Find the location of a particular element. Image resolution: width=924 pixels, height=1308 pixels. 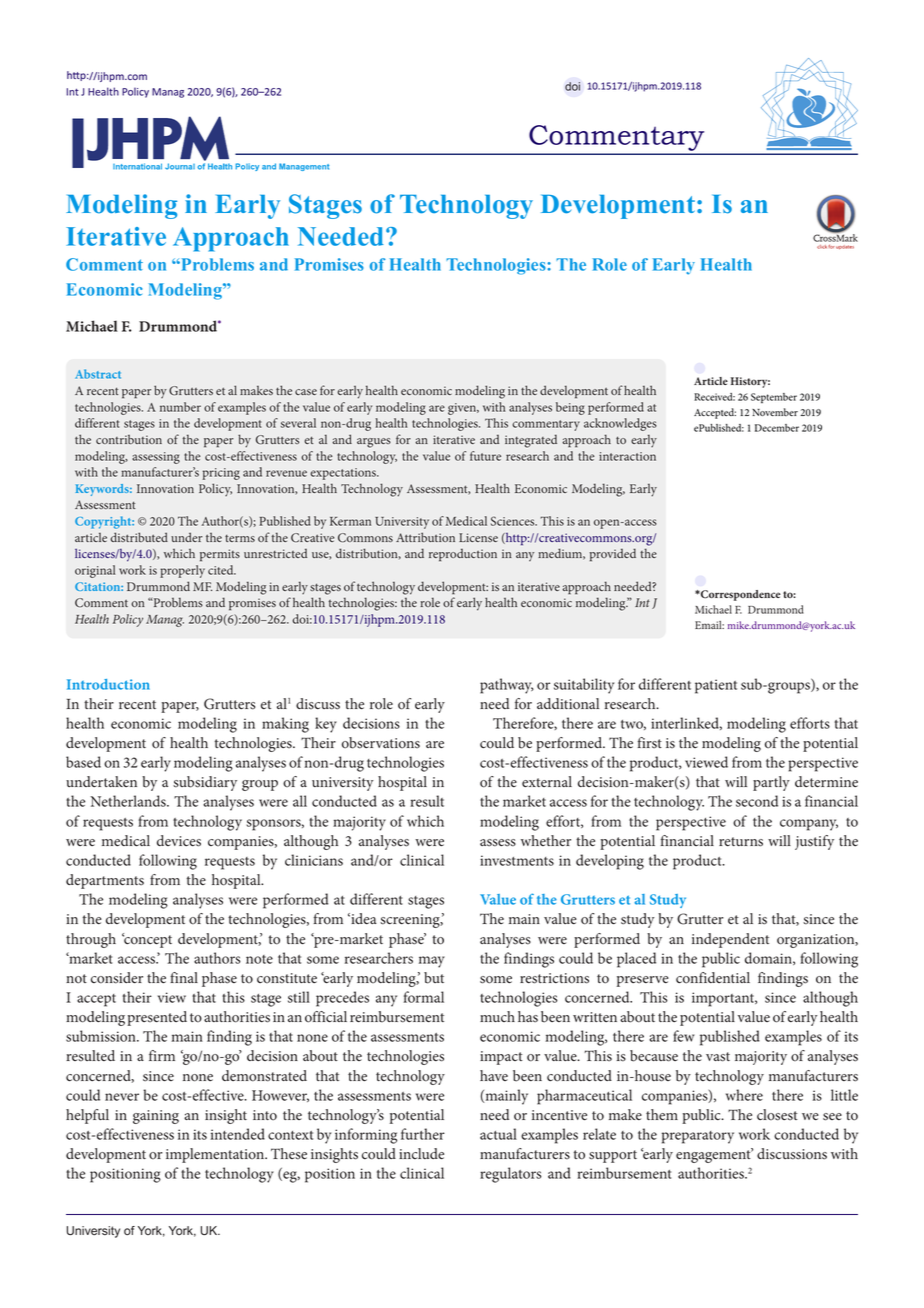

formal is located at coordinates (424, 997).
